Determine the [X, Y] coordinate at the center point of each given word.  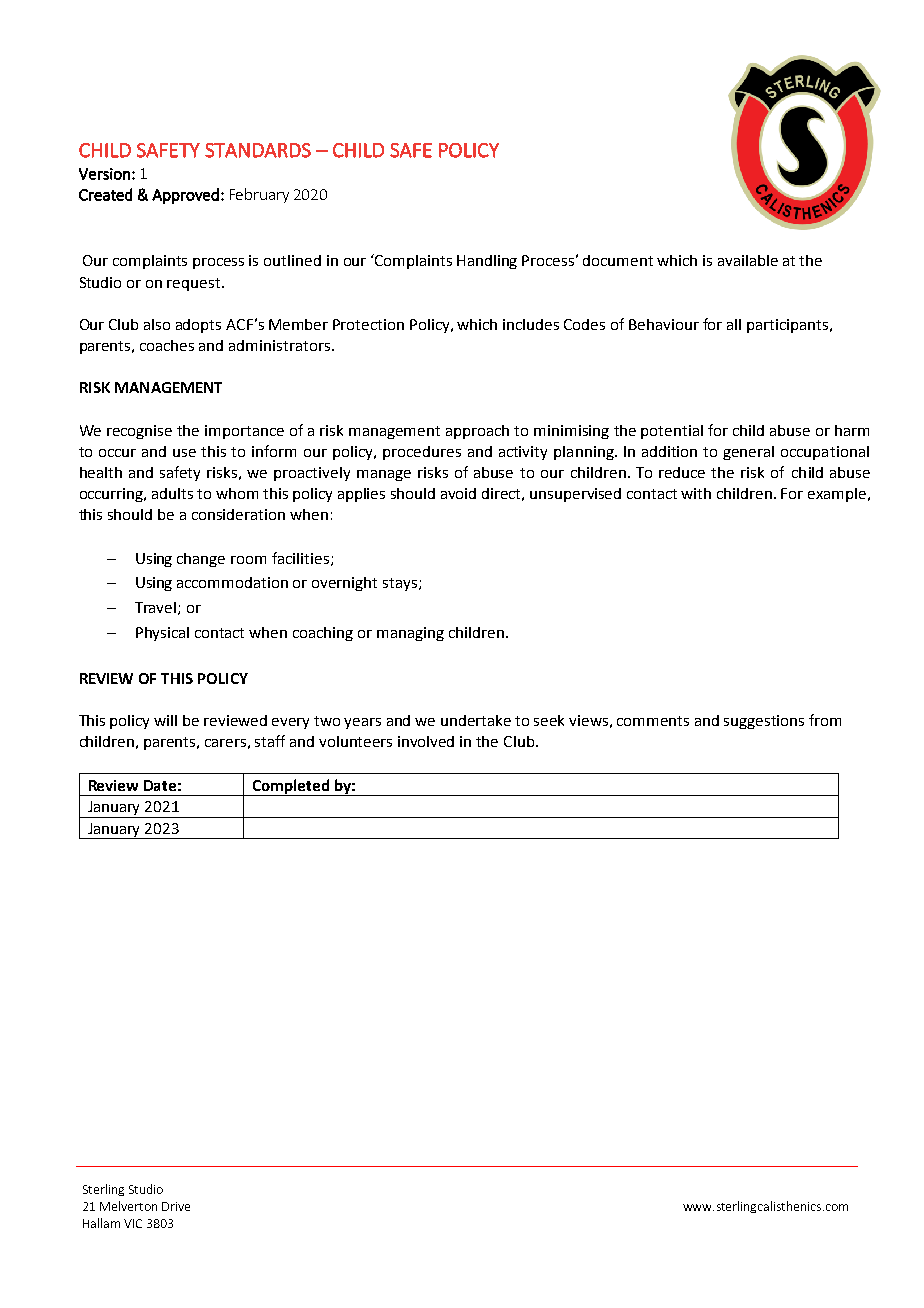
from [825, 720]
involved [426, 741]
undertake [476, 720]
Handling [487, 262]
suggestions [764, 722]
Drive [176, 1206]
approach [477, 432]
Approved [185, 196]
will [165, 720]
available [748, 260]
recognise [139, 432]
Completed [291, 787]
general [748, 453]
